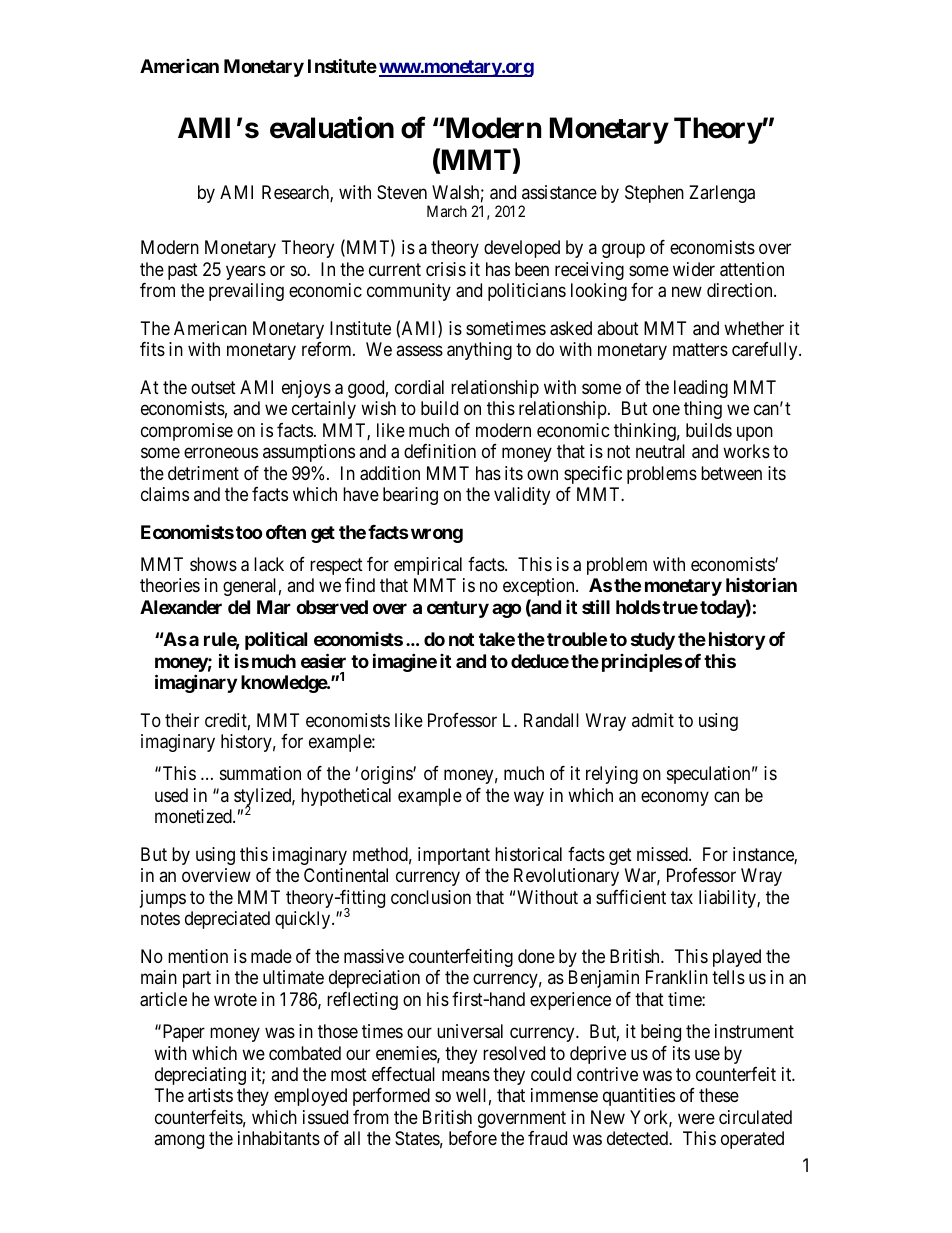  I want to click on artists, so click(210, 1095).
